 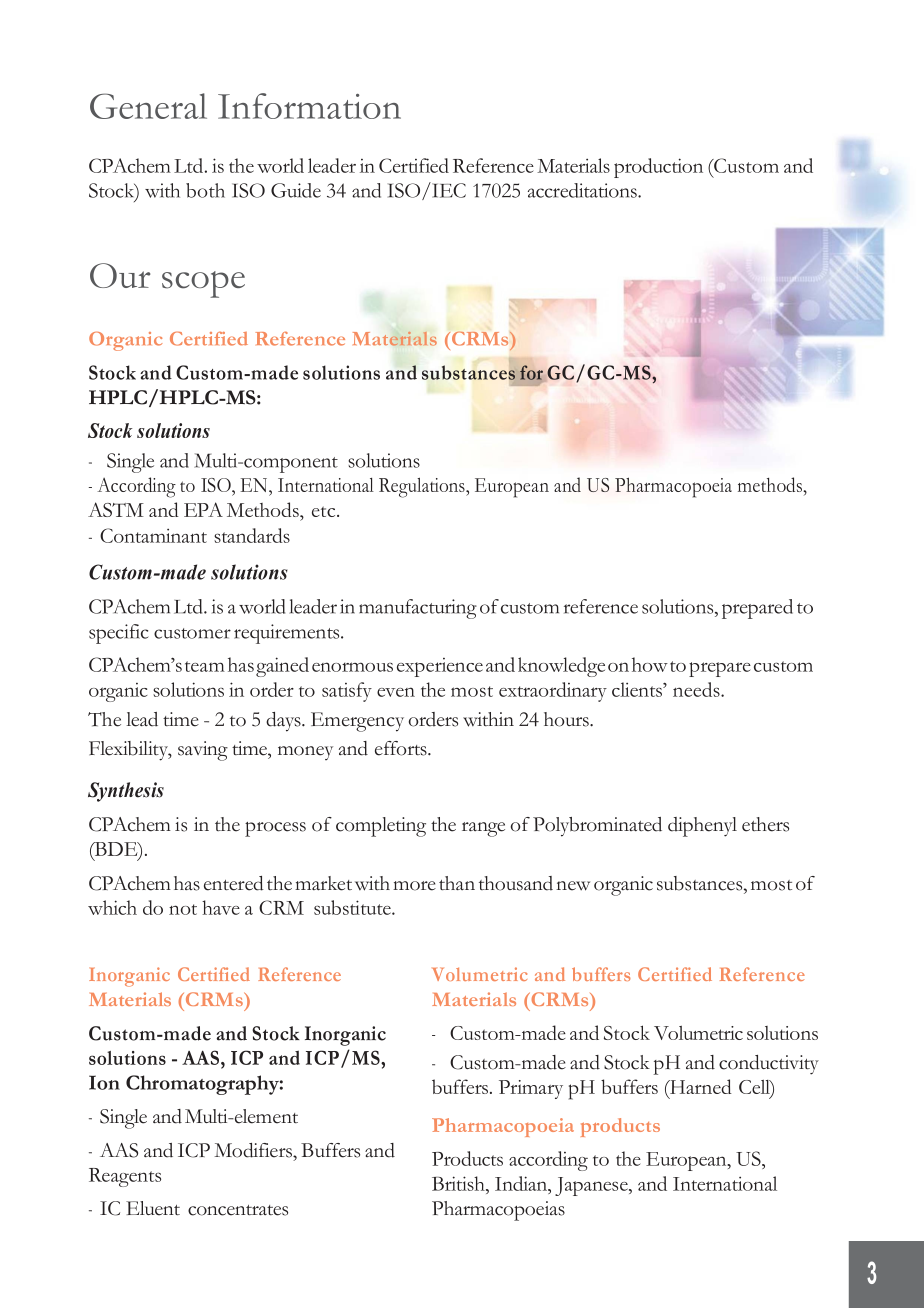 I want to click on diphenyl, so click(x=702, y=827).
